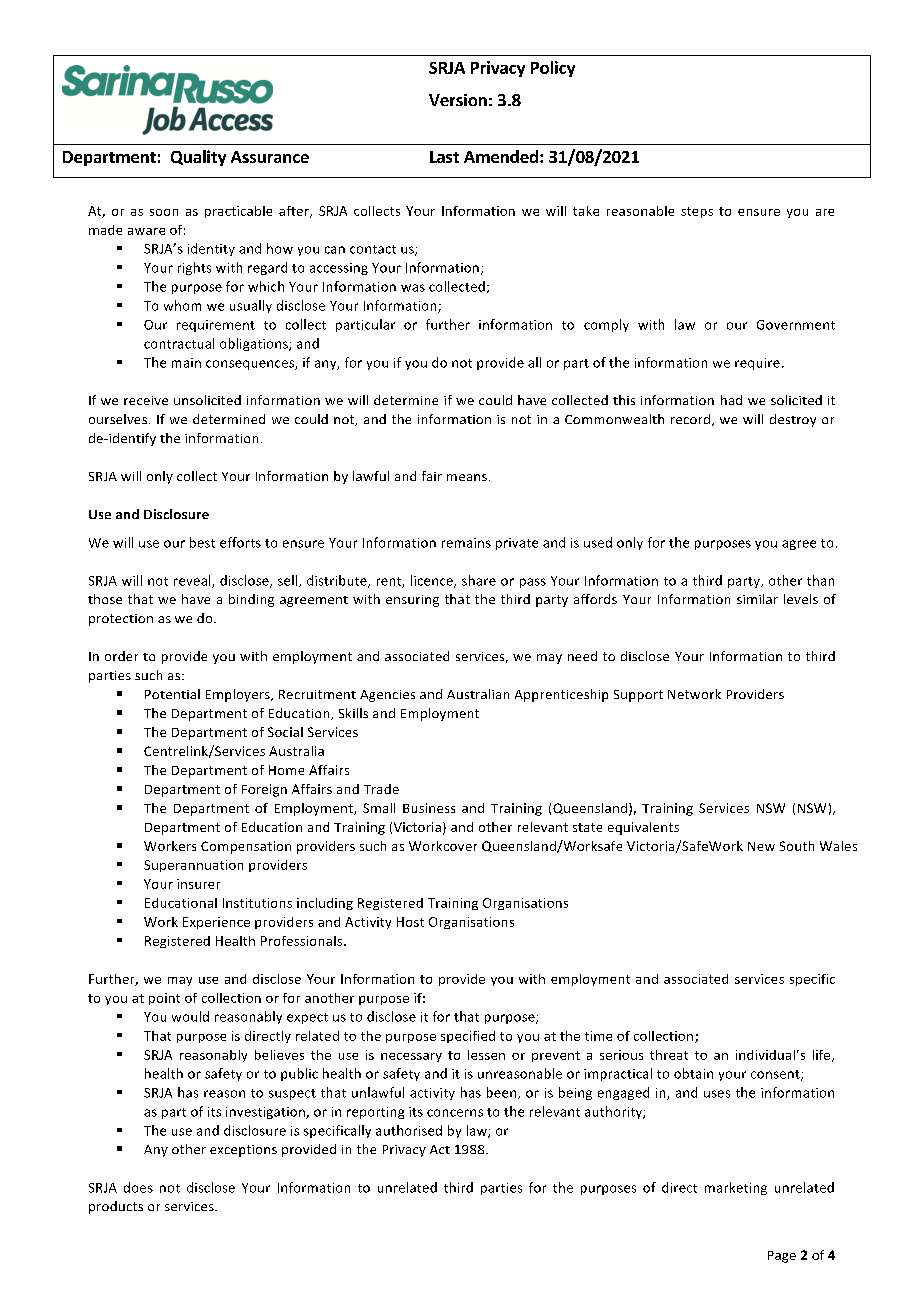  Describe the element at coordinates (138, 1187) in the screenshot. I see `does` at that location.
